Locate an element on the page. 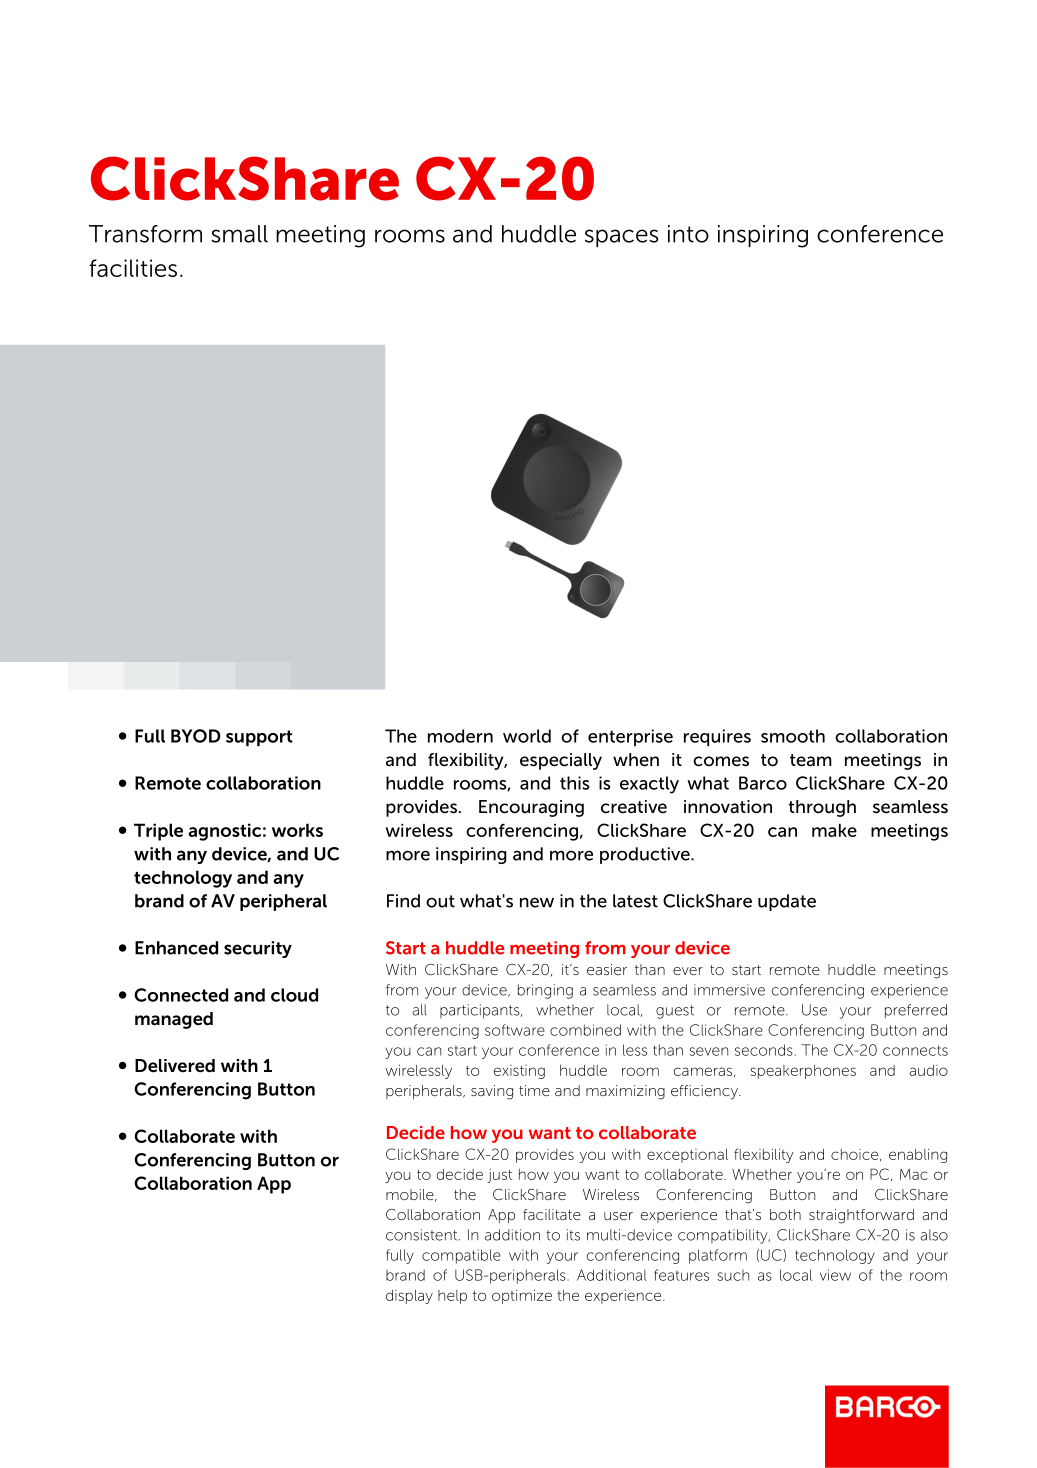 This image has width=1037, height=1468. update is located at coordinates (787, 902).
